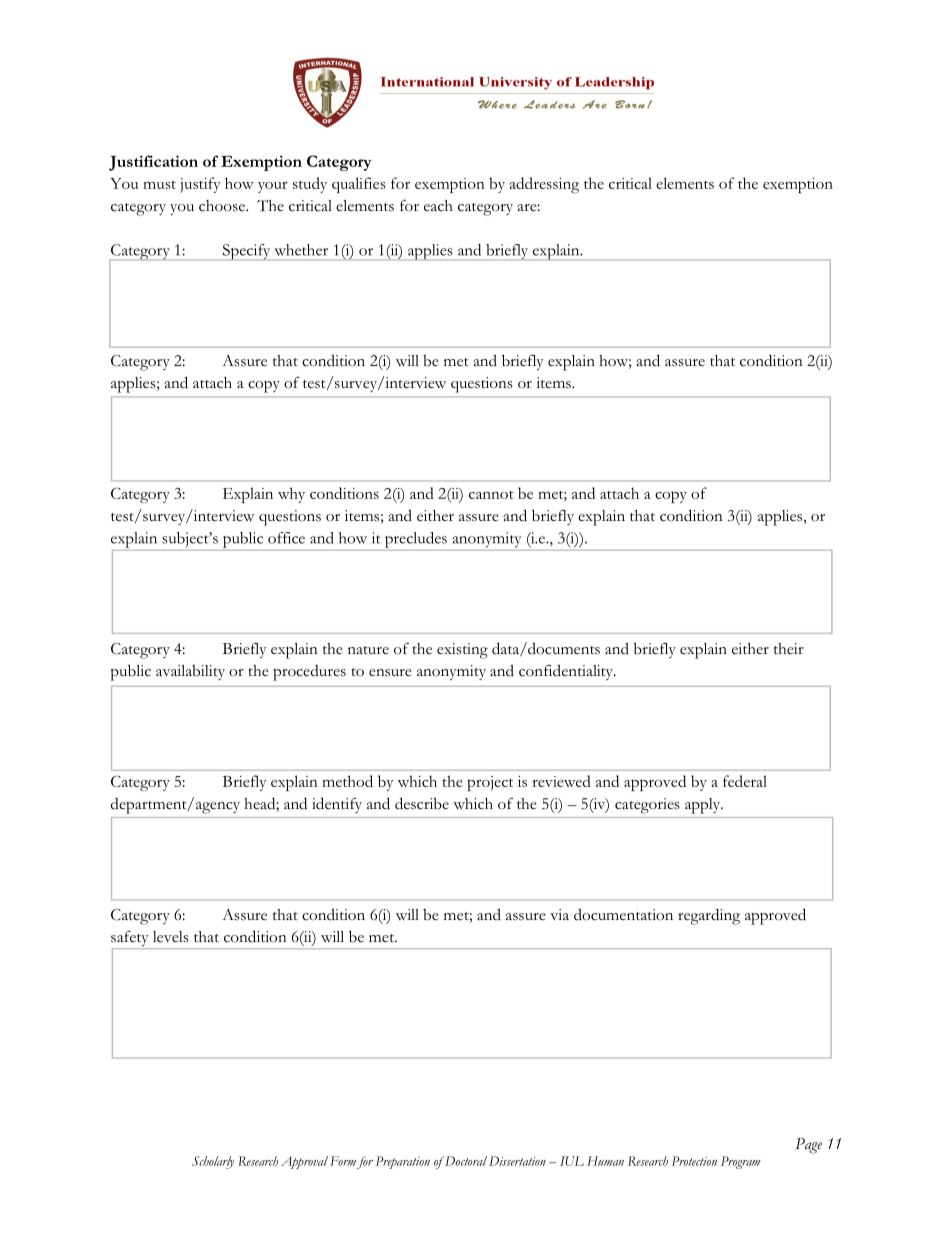 This image has width=952, height=1233. Describe the element at coordinates (213, 1162) in the image. I see `Scholarly` at that location.
